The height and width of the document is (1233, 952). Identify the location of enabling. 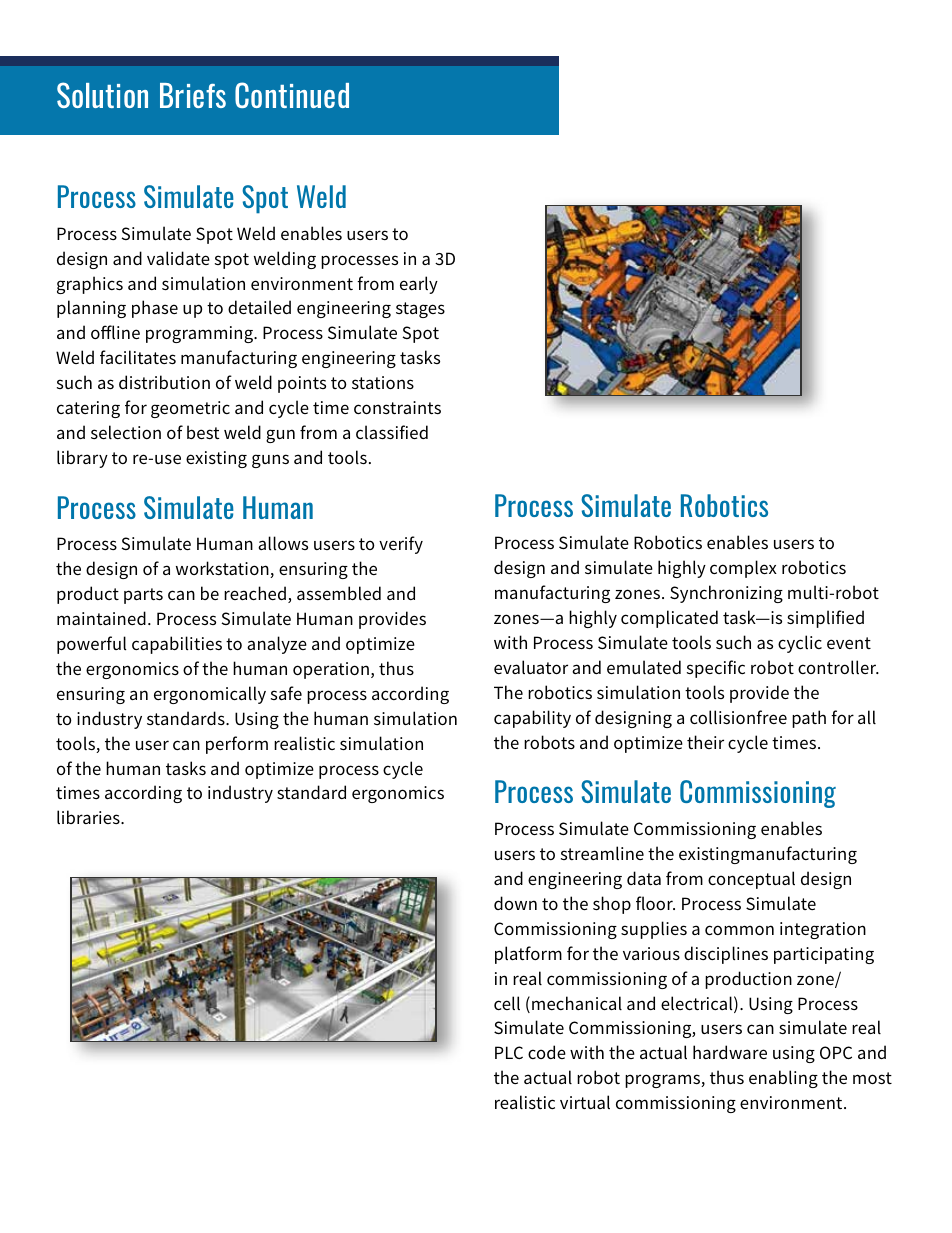
(783, 1079).
